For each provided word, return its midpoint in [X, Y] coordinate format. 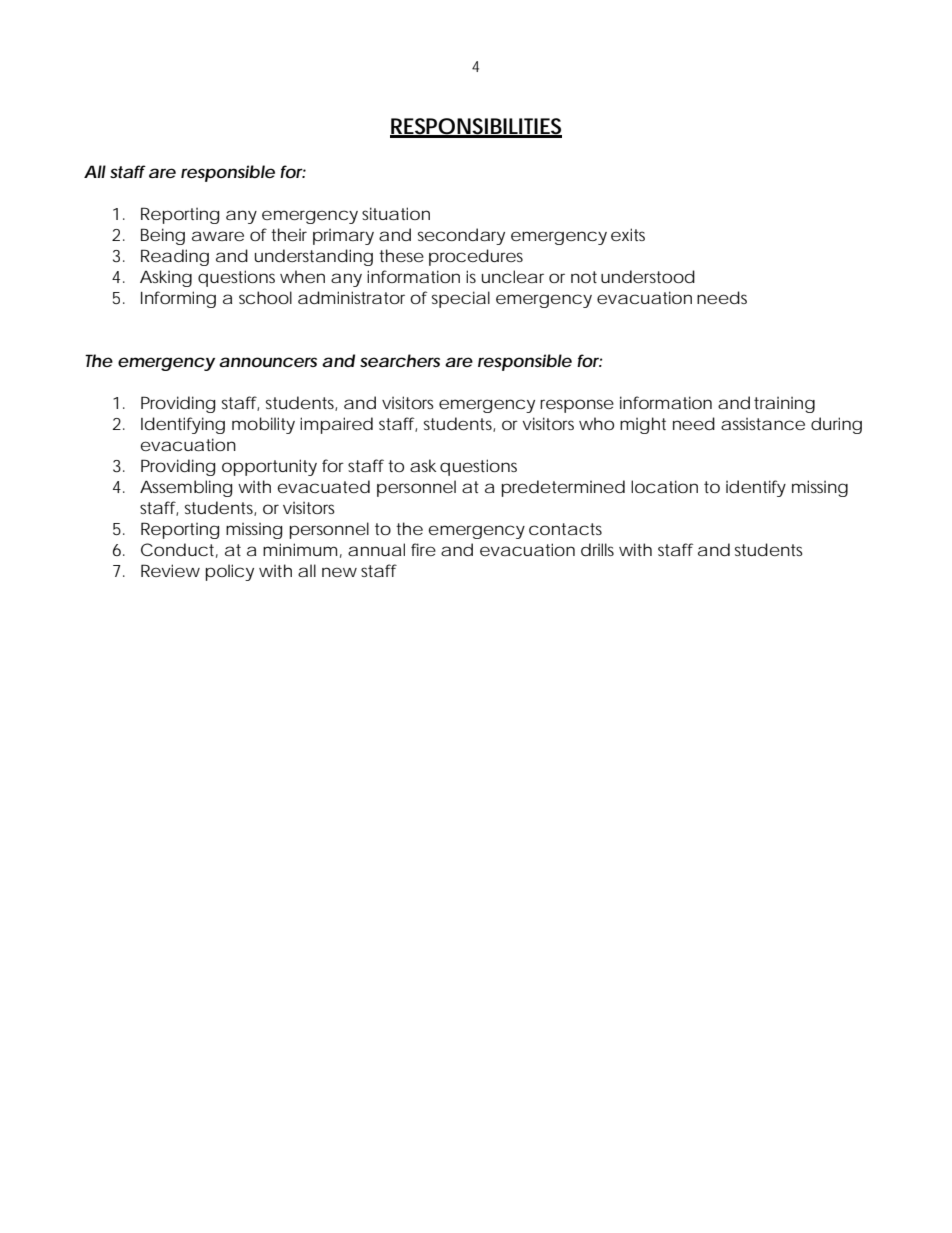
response [577, 406]
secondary [461, 236]
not [584, 277]
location [664, 486]
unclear [513, 276]
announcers [268, 362]
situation [396, 213]
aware [218, 236]
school [265, 297]
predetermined [563, 488]
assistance [763, 424]
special [461, 299]
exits [628, 234]
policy [229, 572]
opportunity [269, 467]
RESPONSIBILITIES [476, 127]
